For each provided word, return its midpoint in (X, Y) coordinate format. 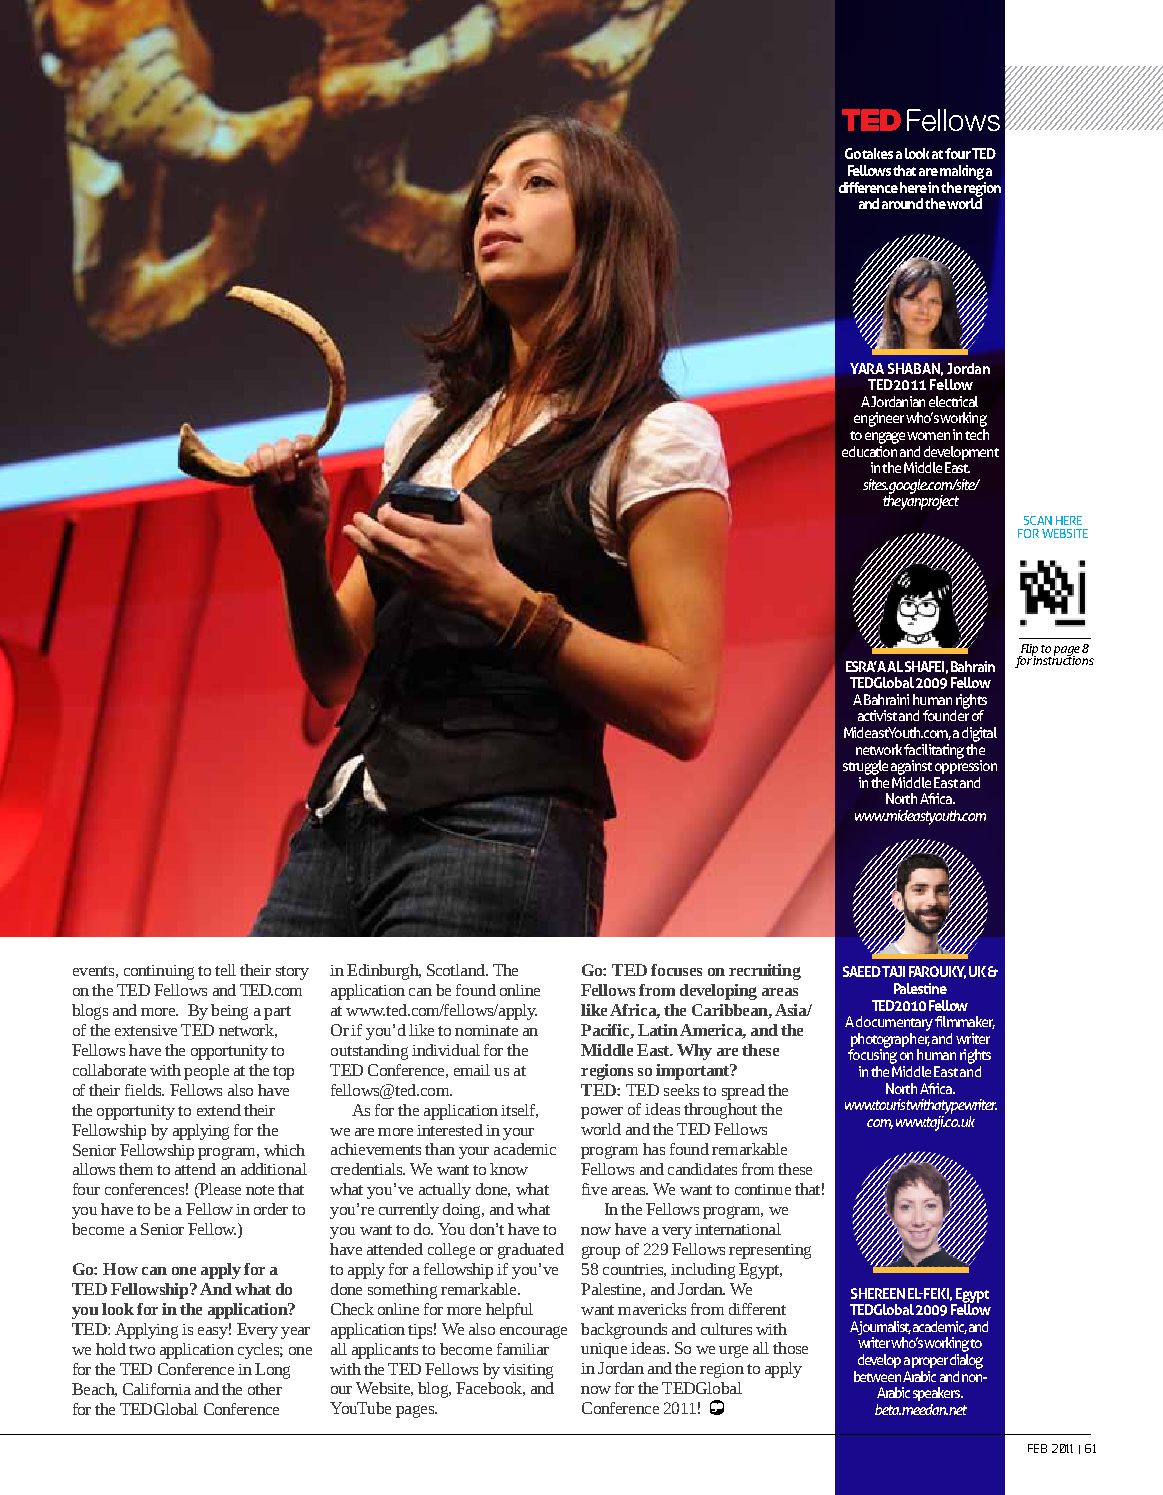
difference (868, 187)
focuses (676, 970)
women (928, 436)
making (962, 172)
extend (219, 1110)
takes (877, 153)
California (157, 1389)
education (869, 450)
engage (885, 438)
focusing (872, 1057)
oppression (966, 766)
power (602, 1113)
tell (225, 970)
